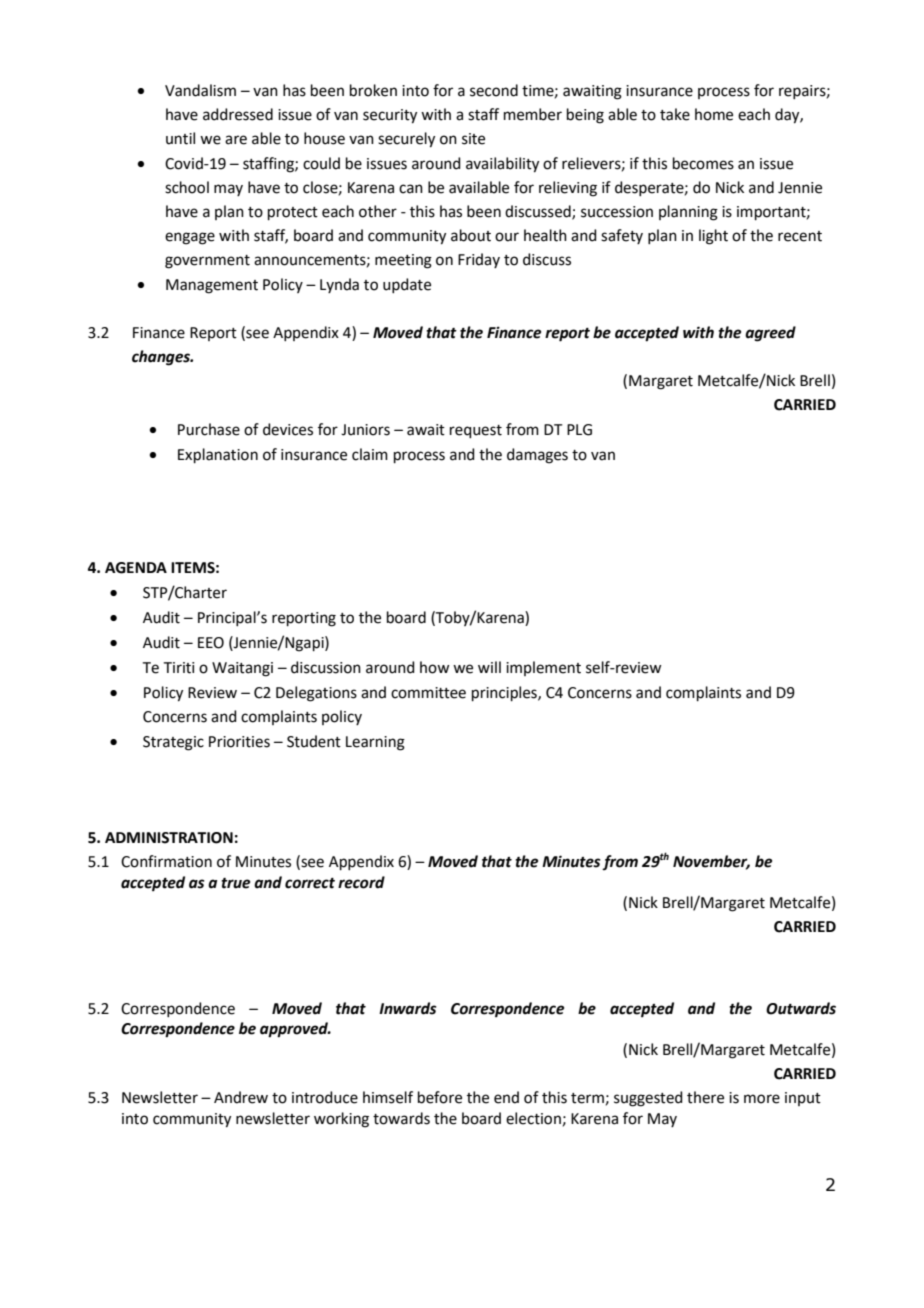 This page has height=1308, width=924. Describe the element at coordinates (770, 334) in the page. I see `agreed` at that location.
